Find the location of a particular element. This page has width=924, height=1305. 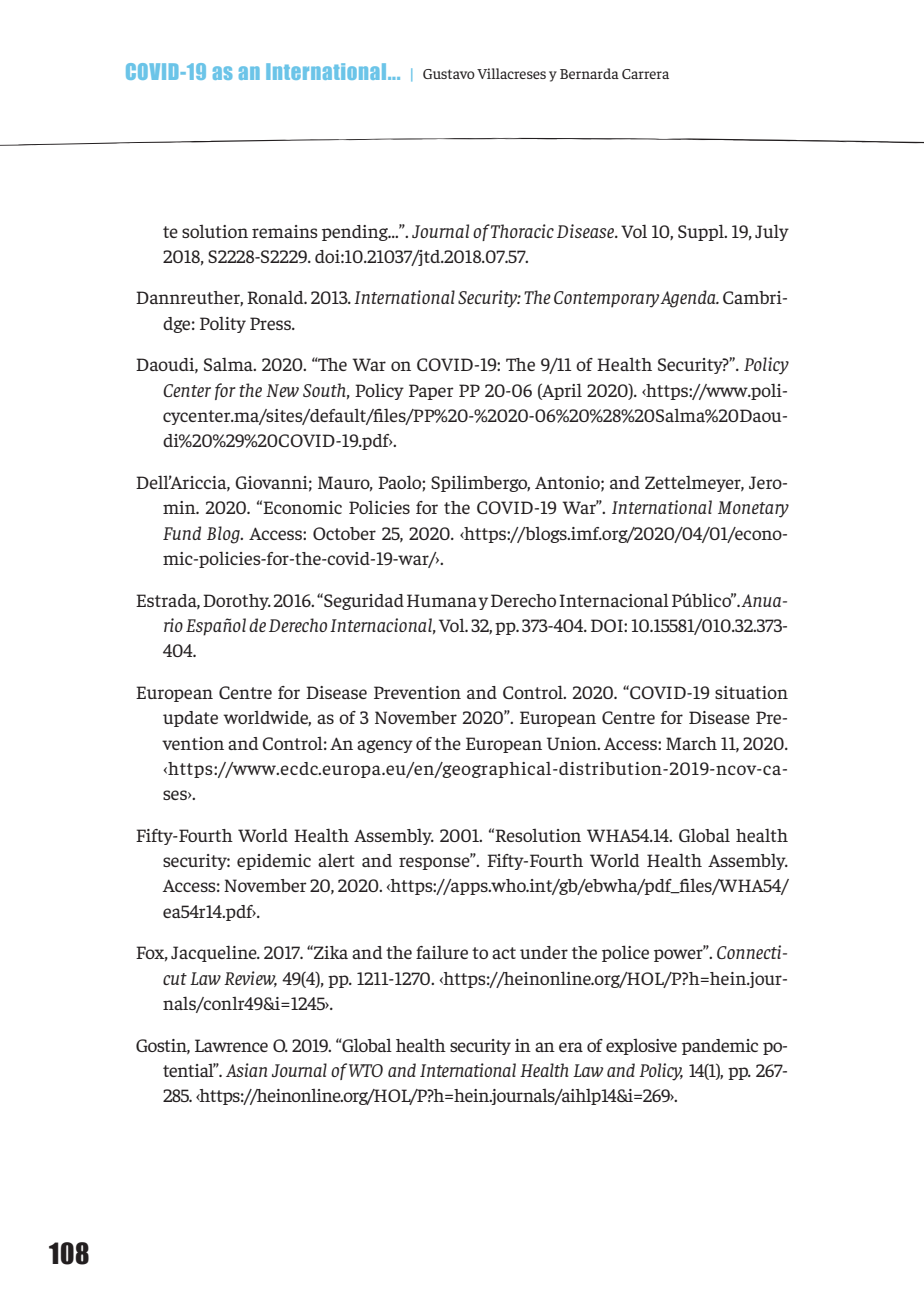

March is located at coordinates (691, 743).
